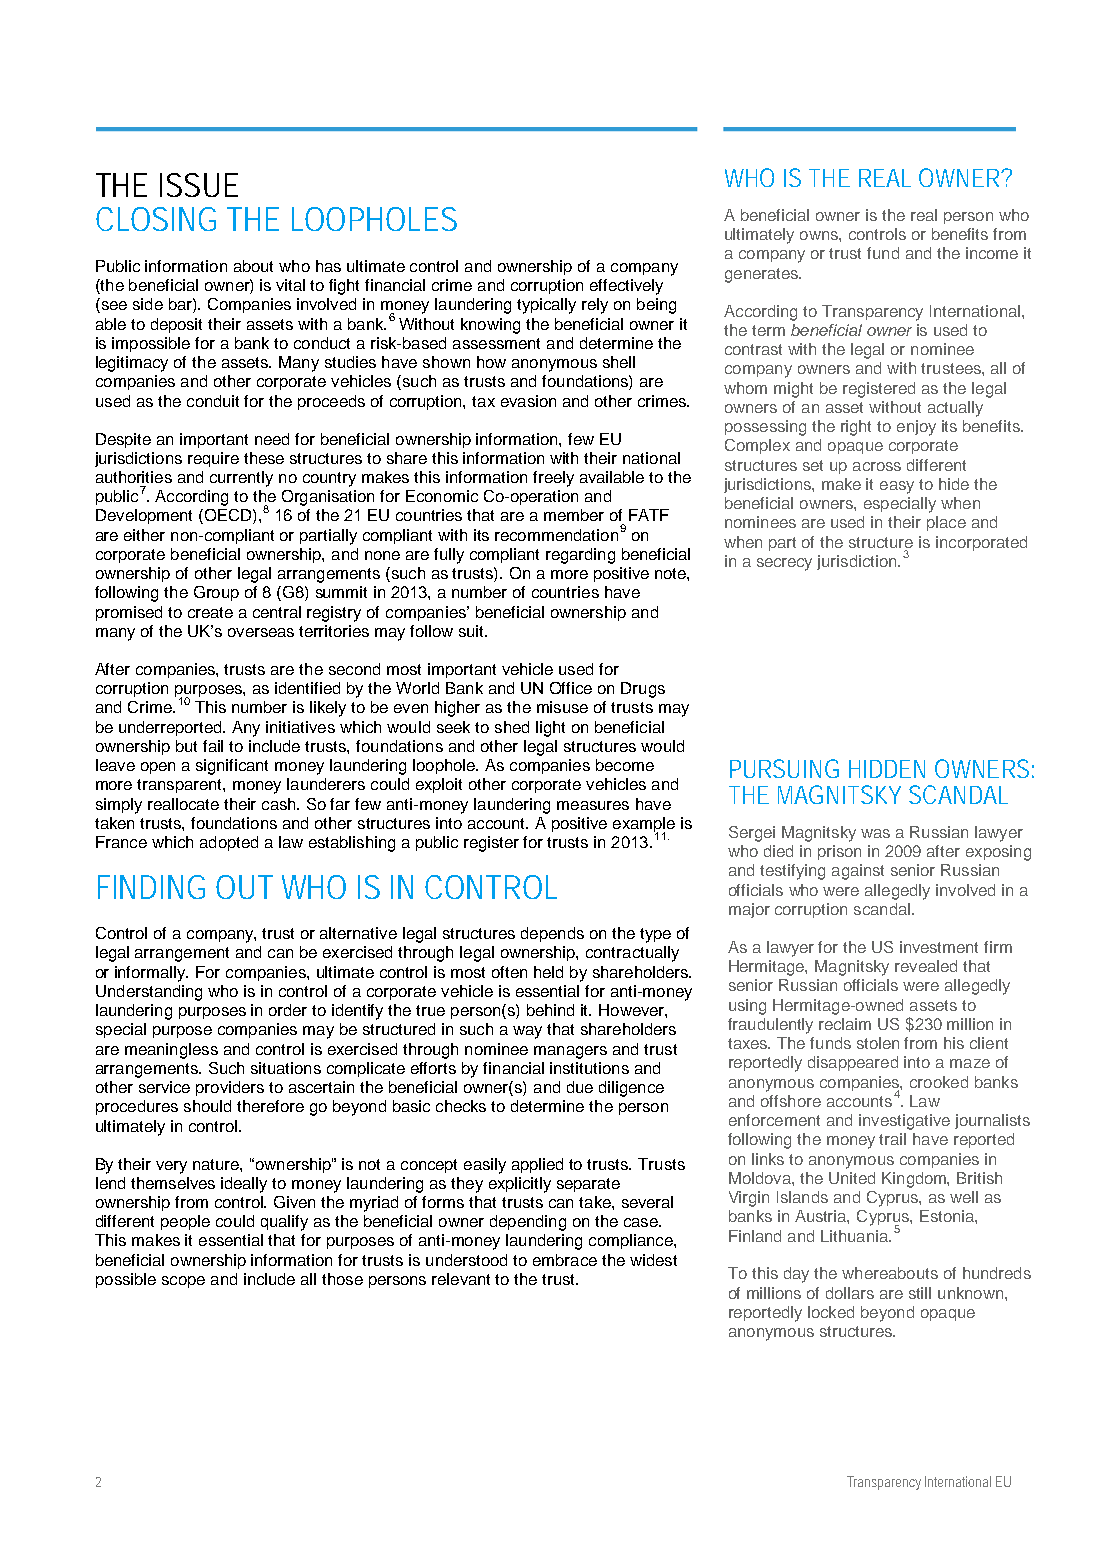  Describe the element at coordinates (820, 235) in the screenshot. I see `owns` at that location.
